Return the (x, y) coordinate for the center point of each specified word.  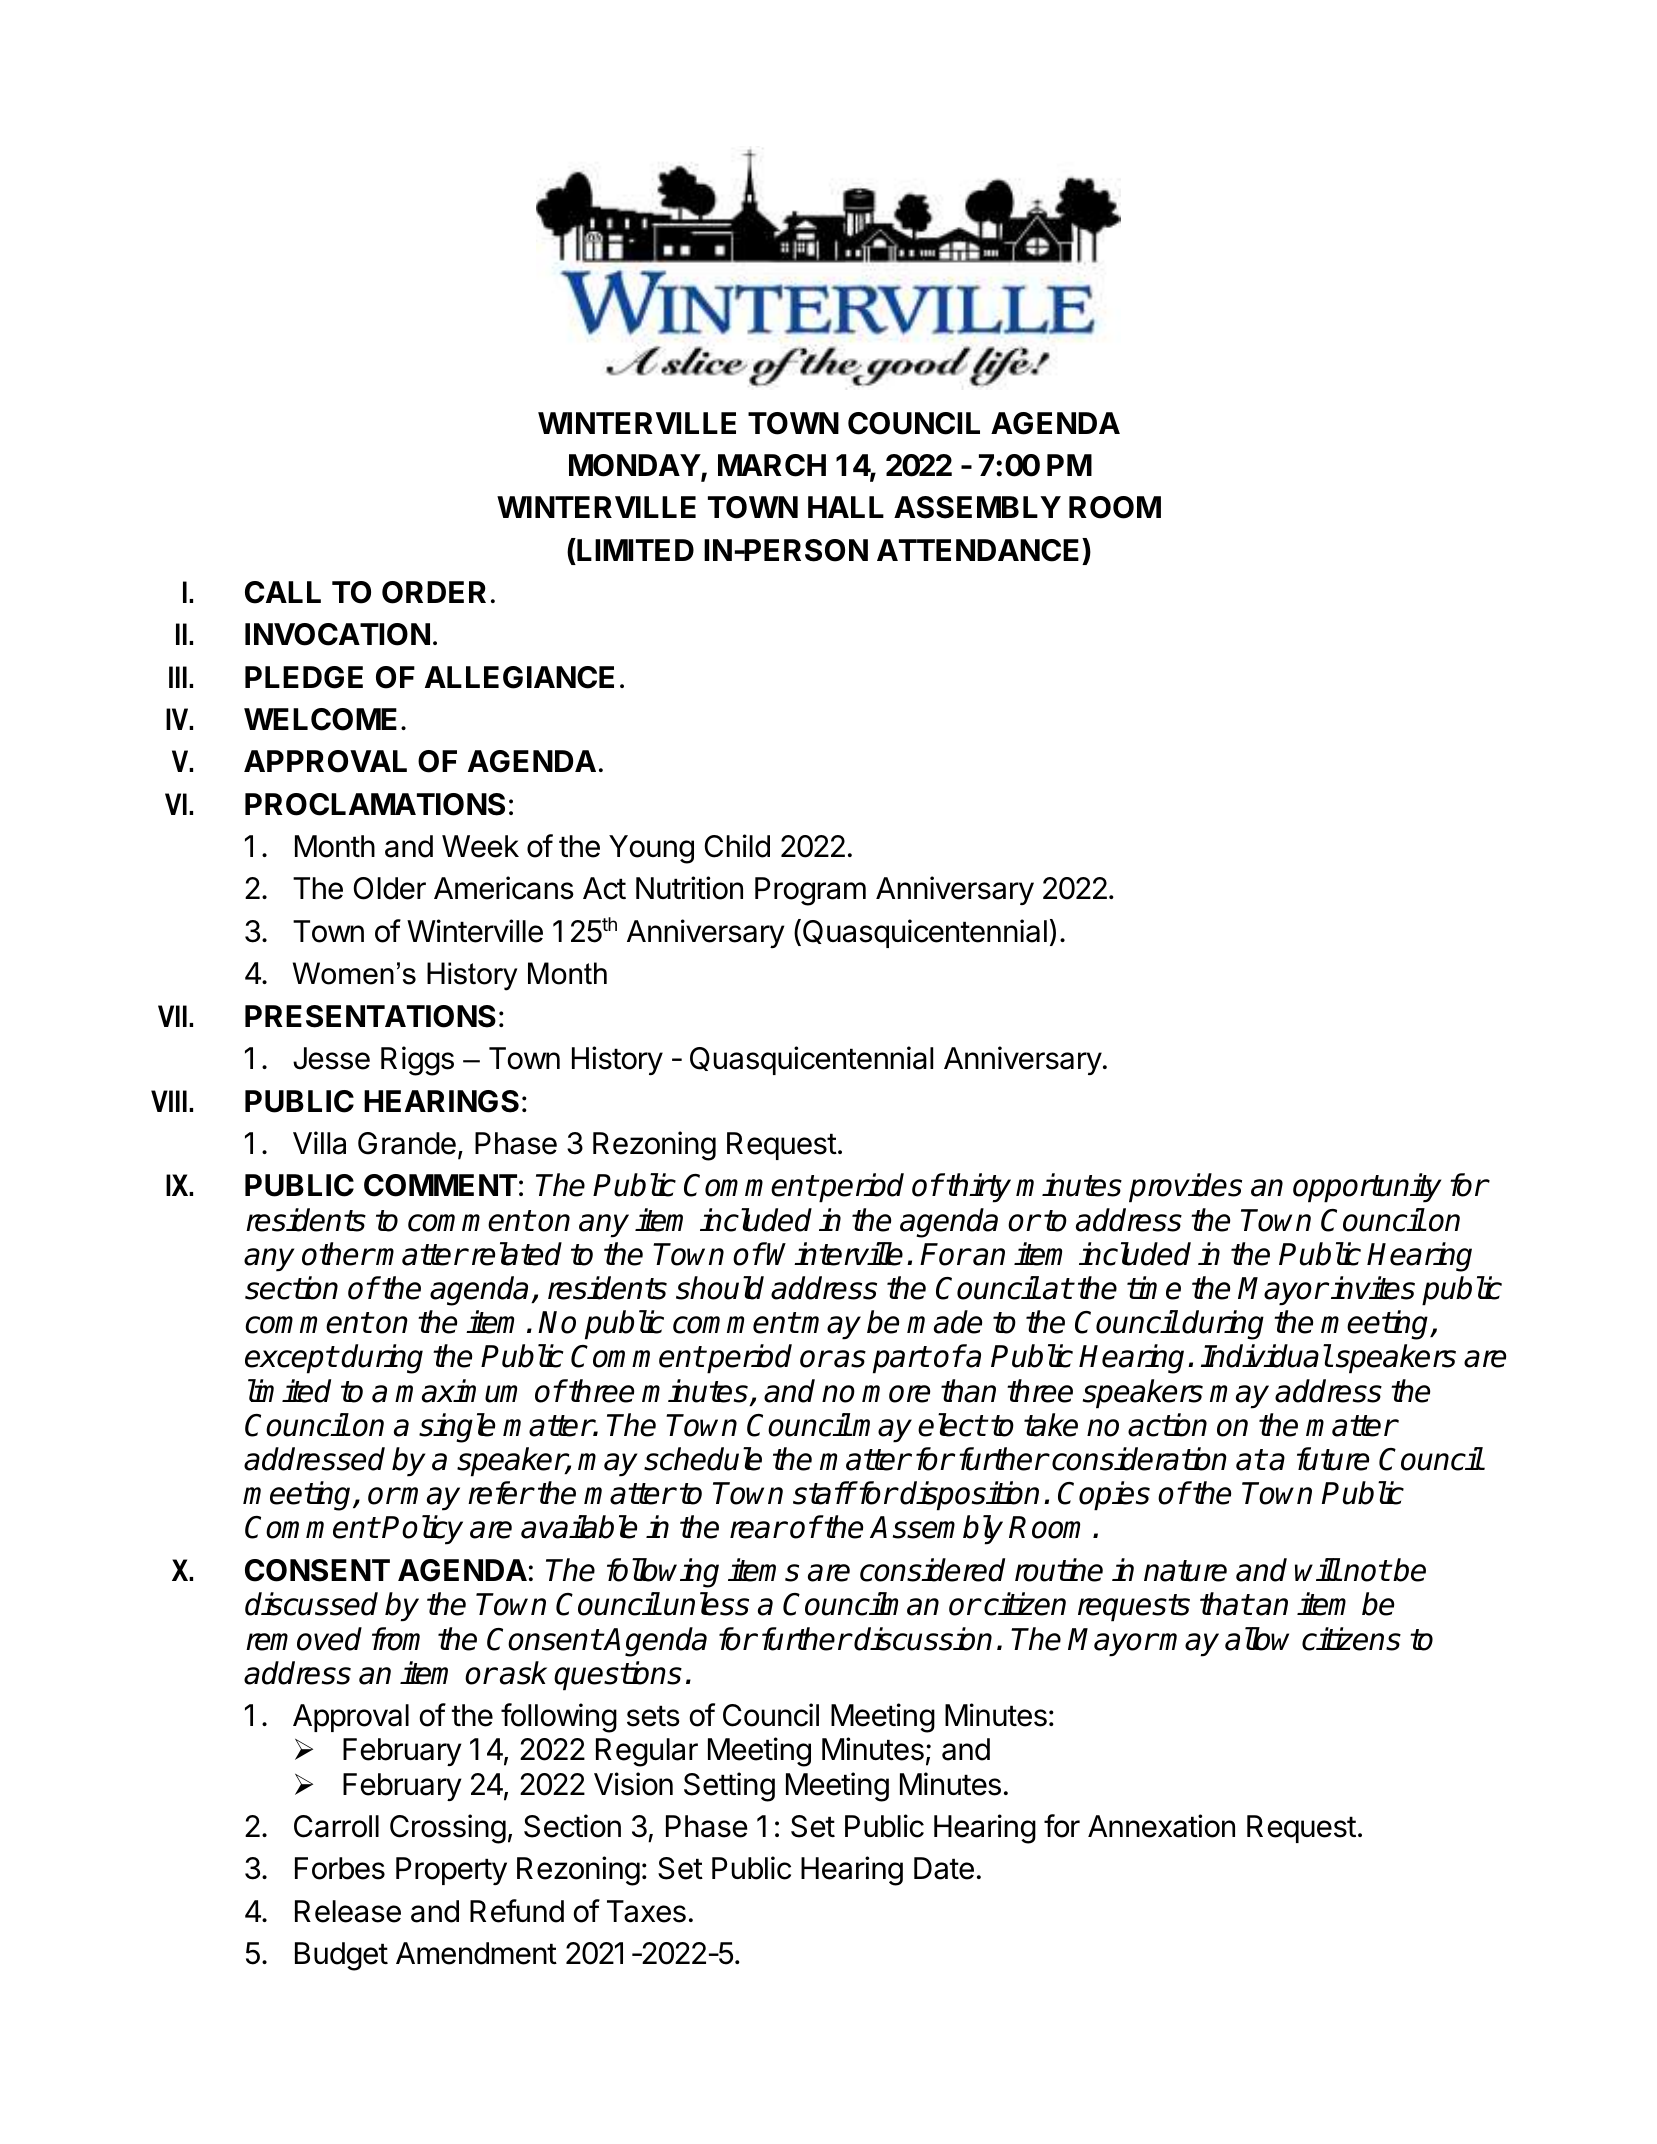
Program (810, 891)
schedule (703, 1459)
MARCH (772, 465)
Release (348, 1911)
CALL (283, 592)
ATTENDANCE (980, 550)
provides (1185, 1188)
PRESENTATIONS (370, 1016)
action (1167, 1425)
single (457, 1428)
